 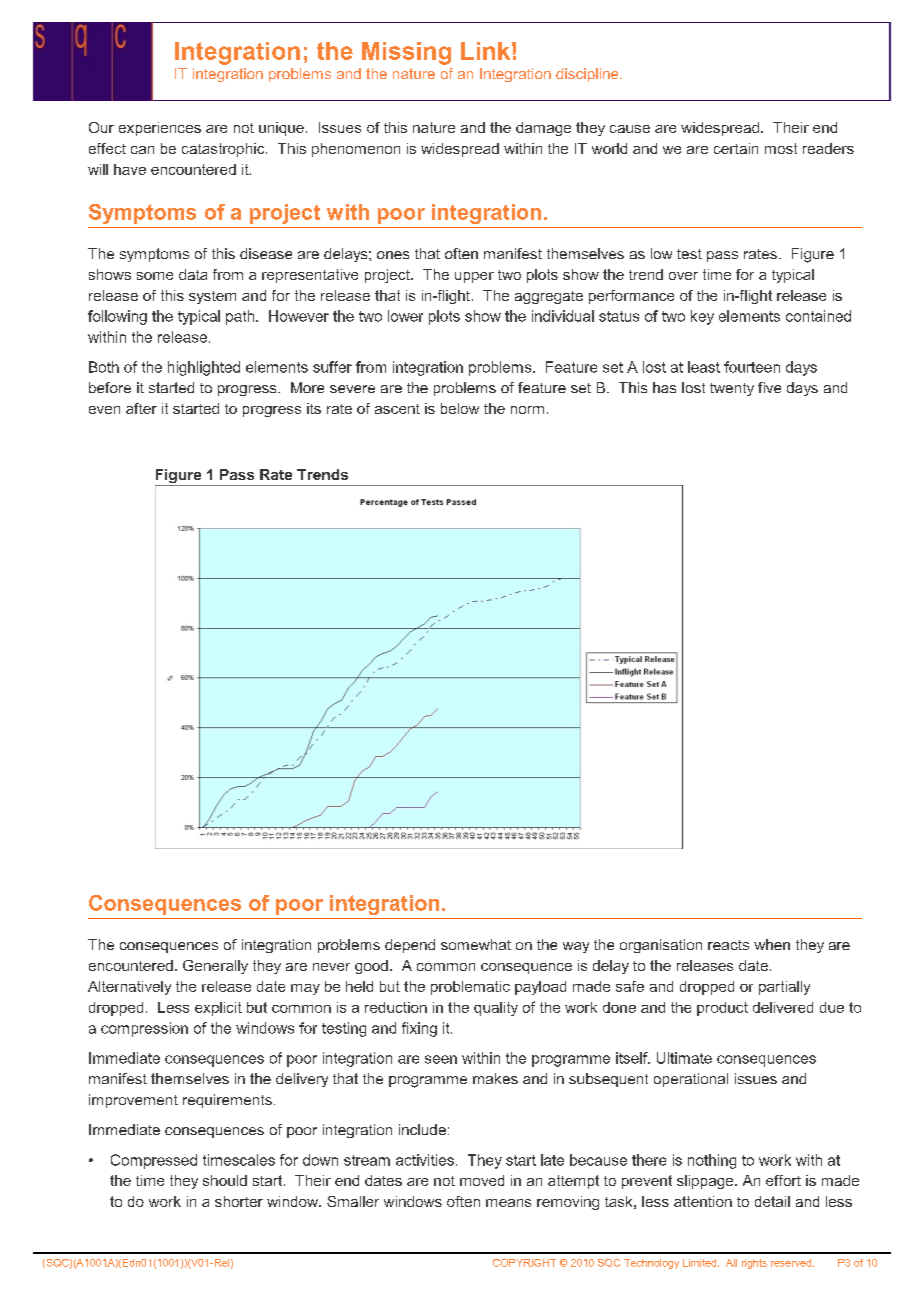 I want to click on norm, so click(x=527, y=410).
